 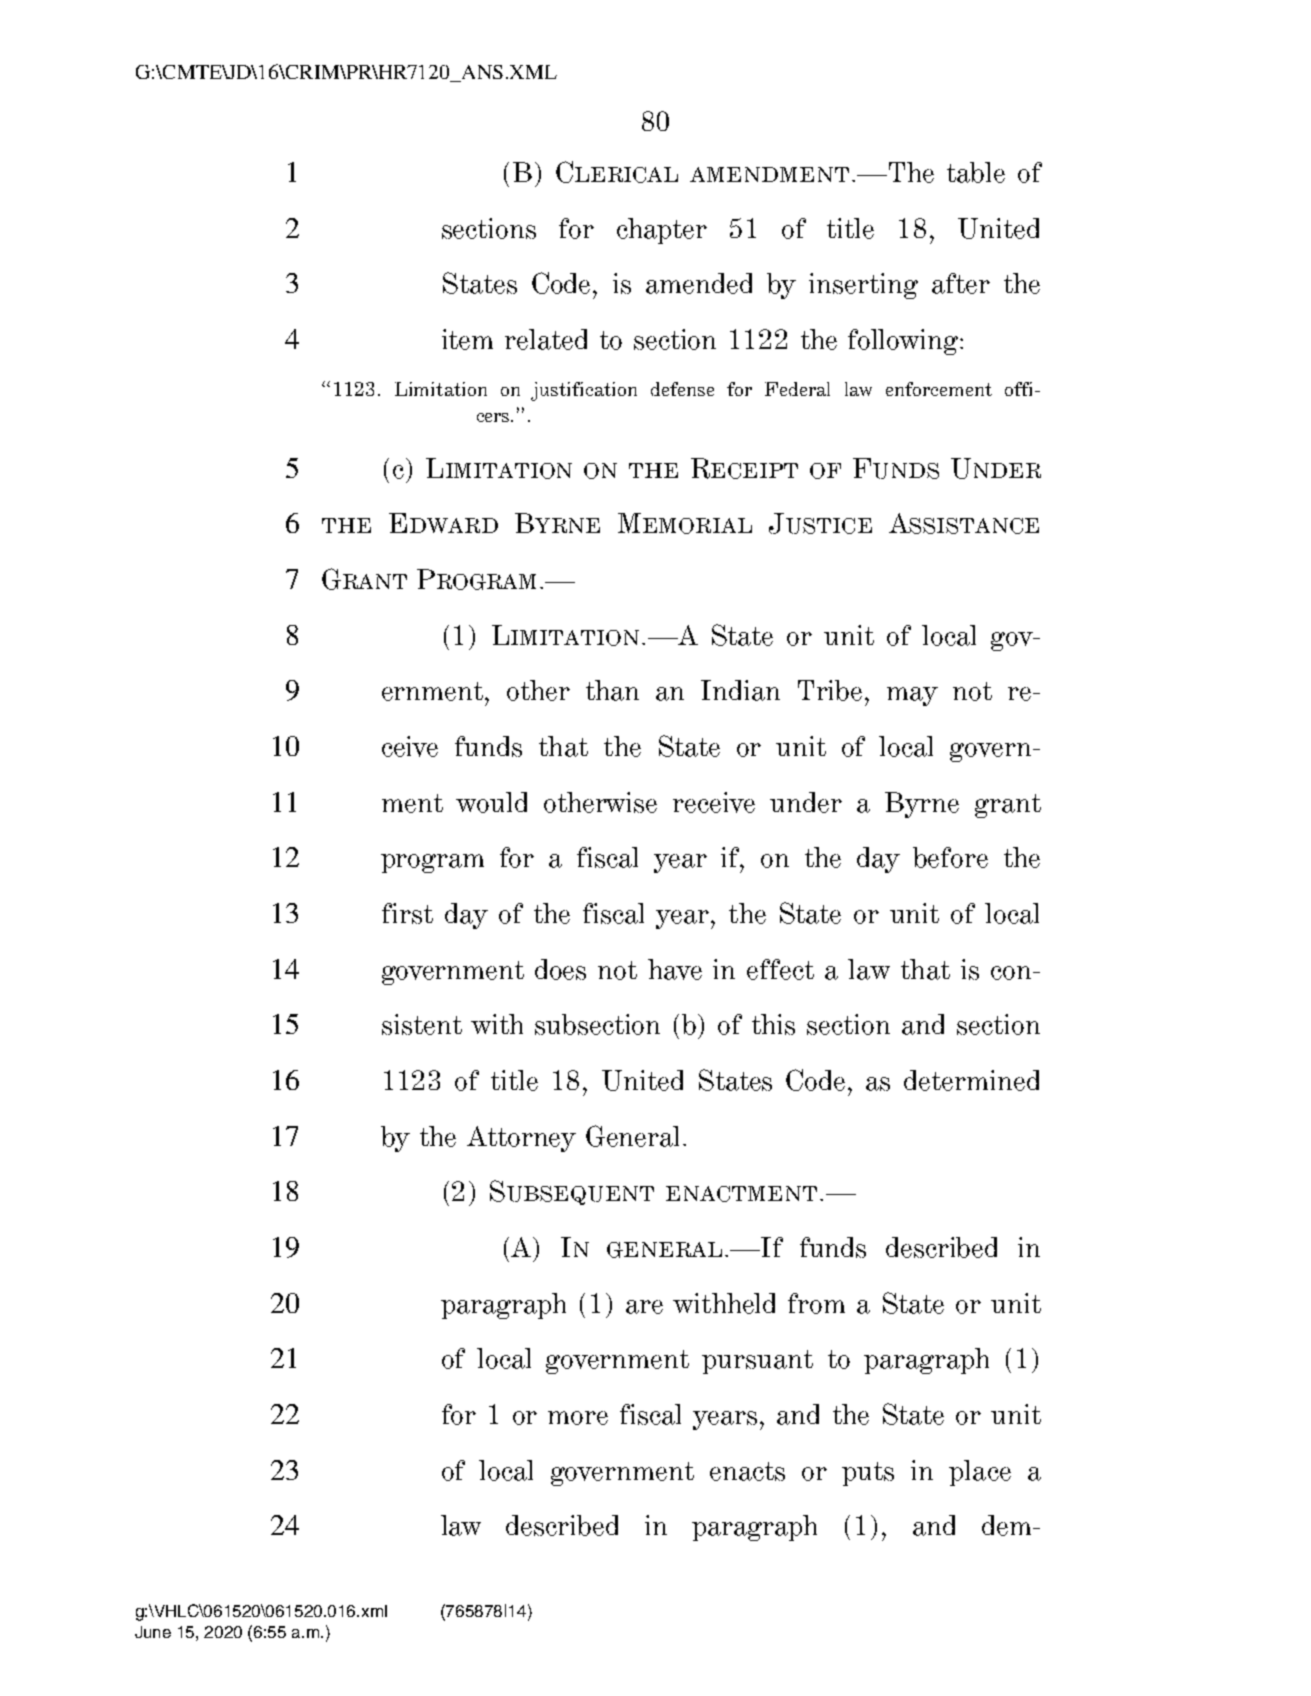 I want to click on first, so click(x=407, y=913).
